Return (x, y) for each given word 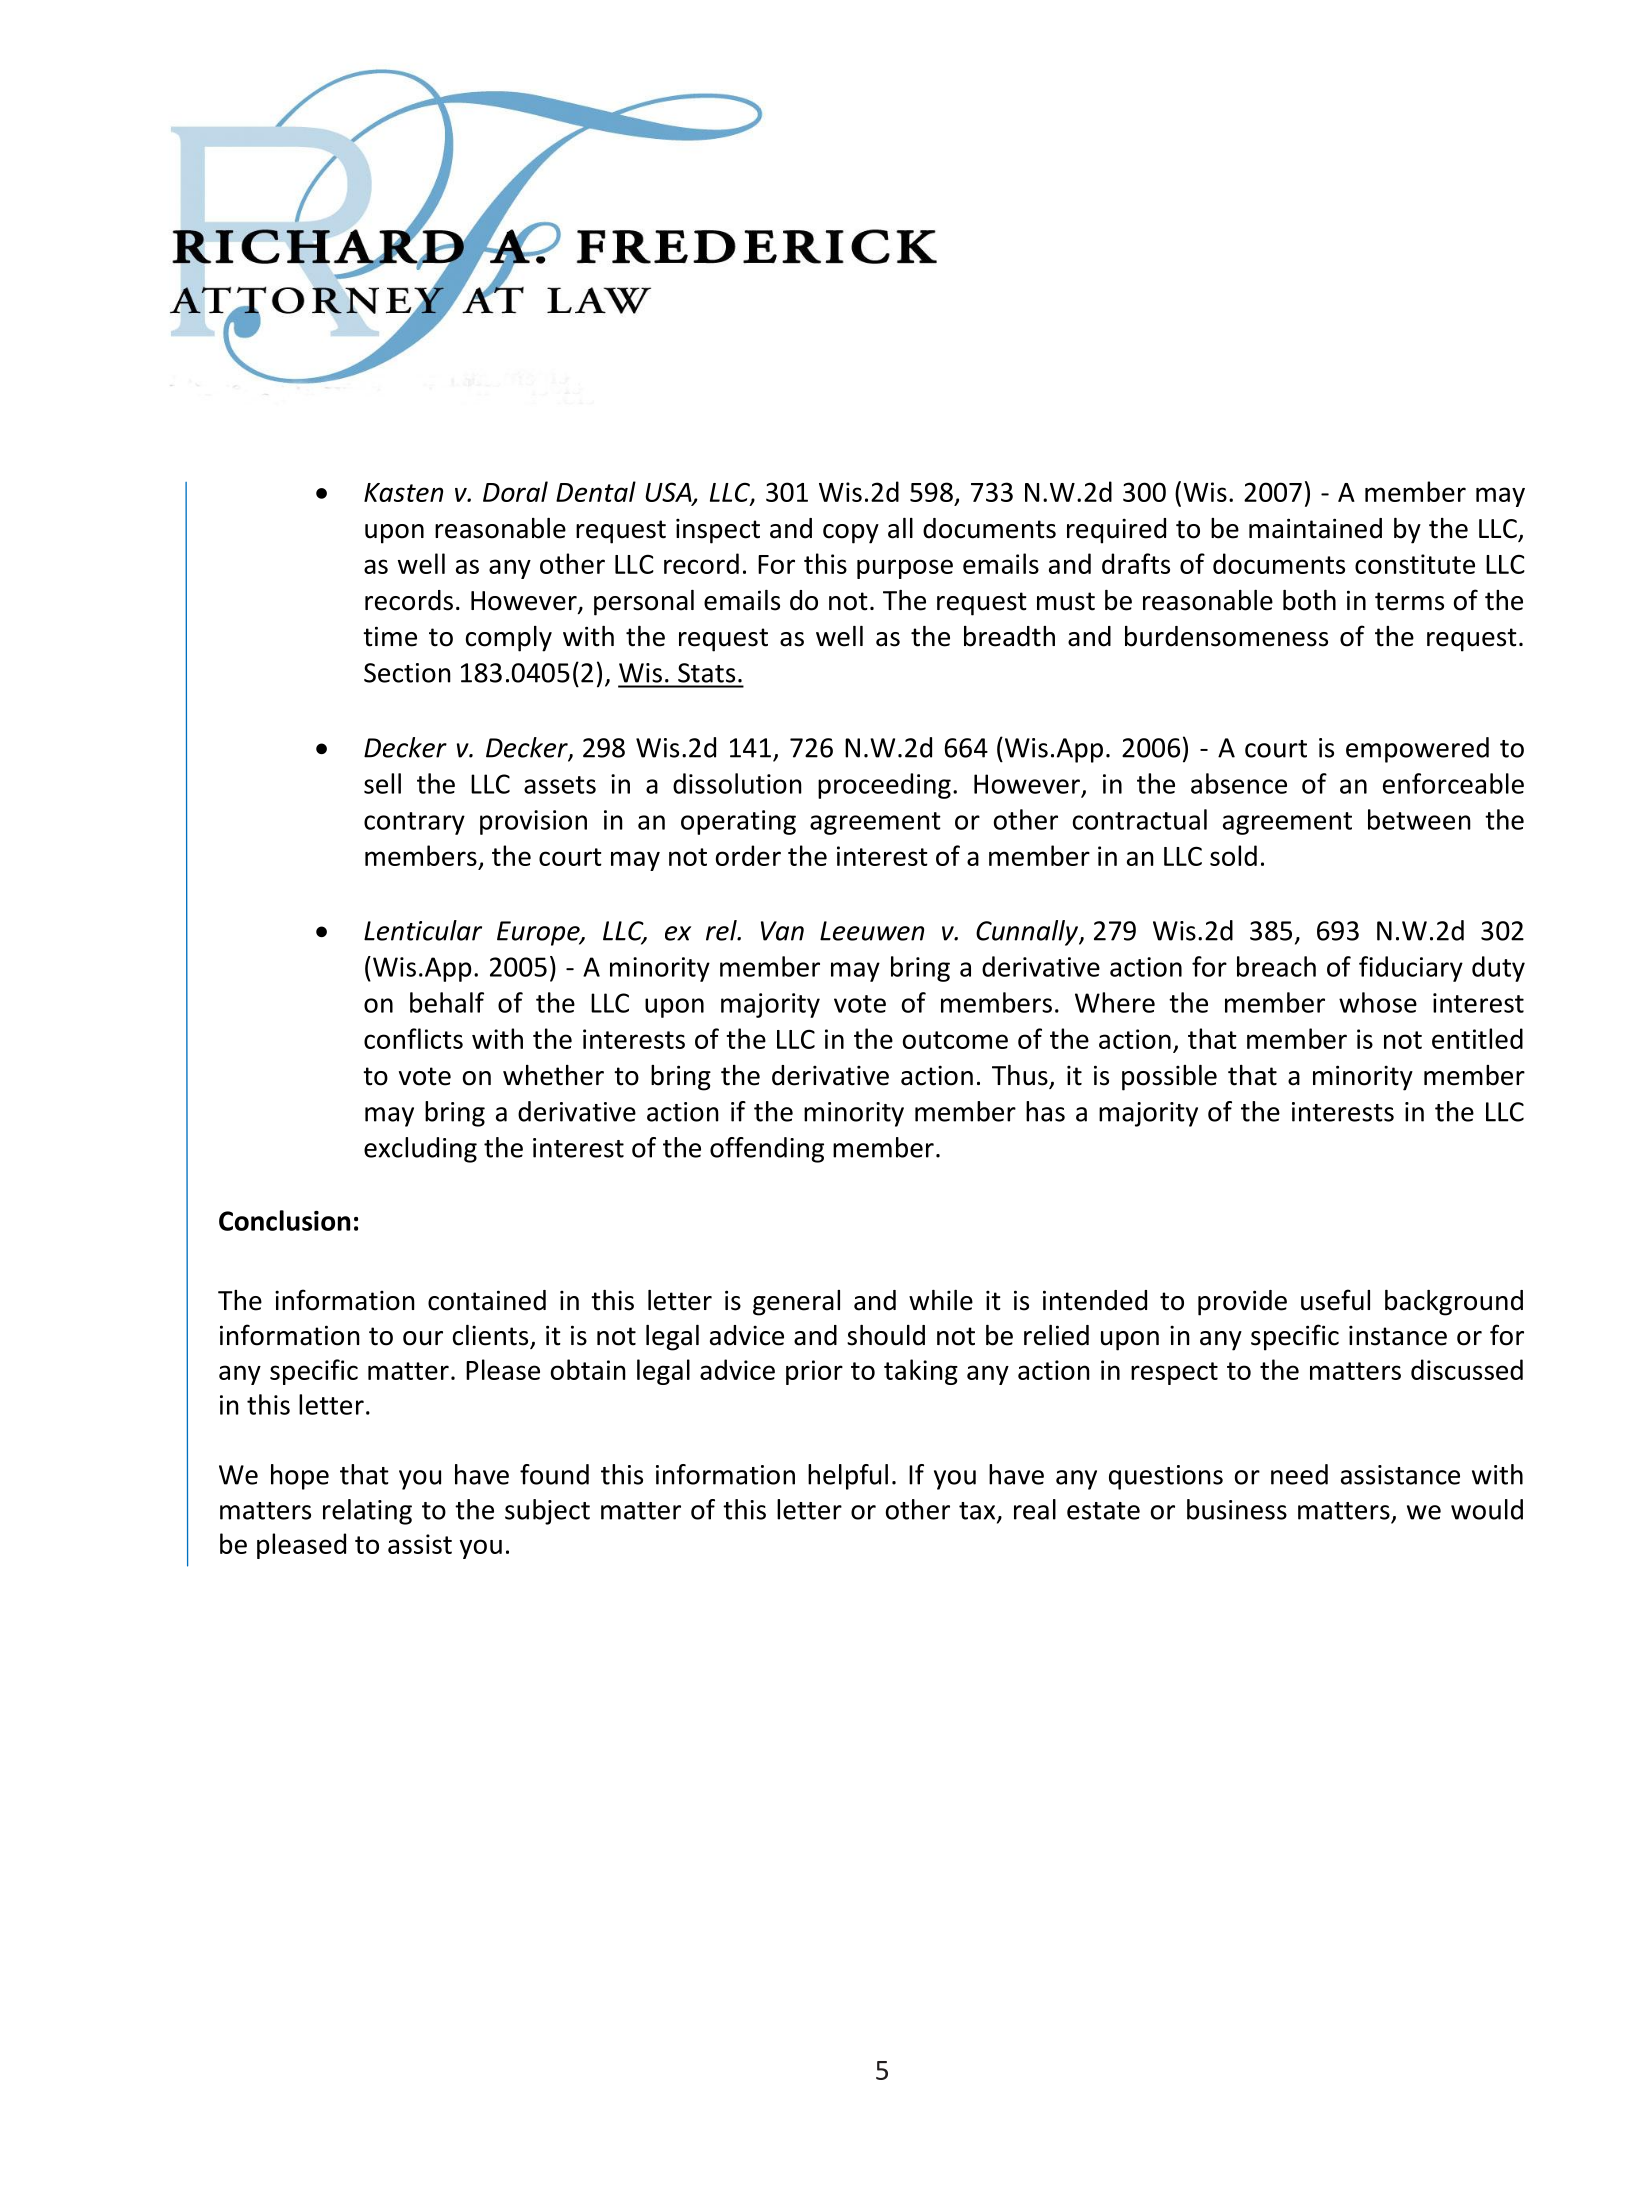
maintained (1315, 528)
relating (367, 1512)
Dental (596, 491)
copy (851, 534)
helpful (848, 1477)
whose (1378, 1002)
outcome (955, 1040)
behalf (447, 1002)
